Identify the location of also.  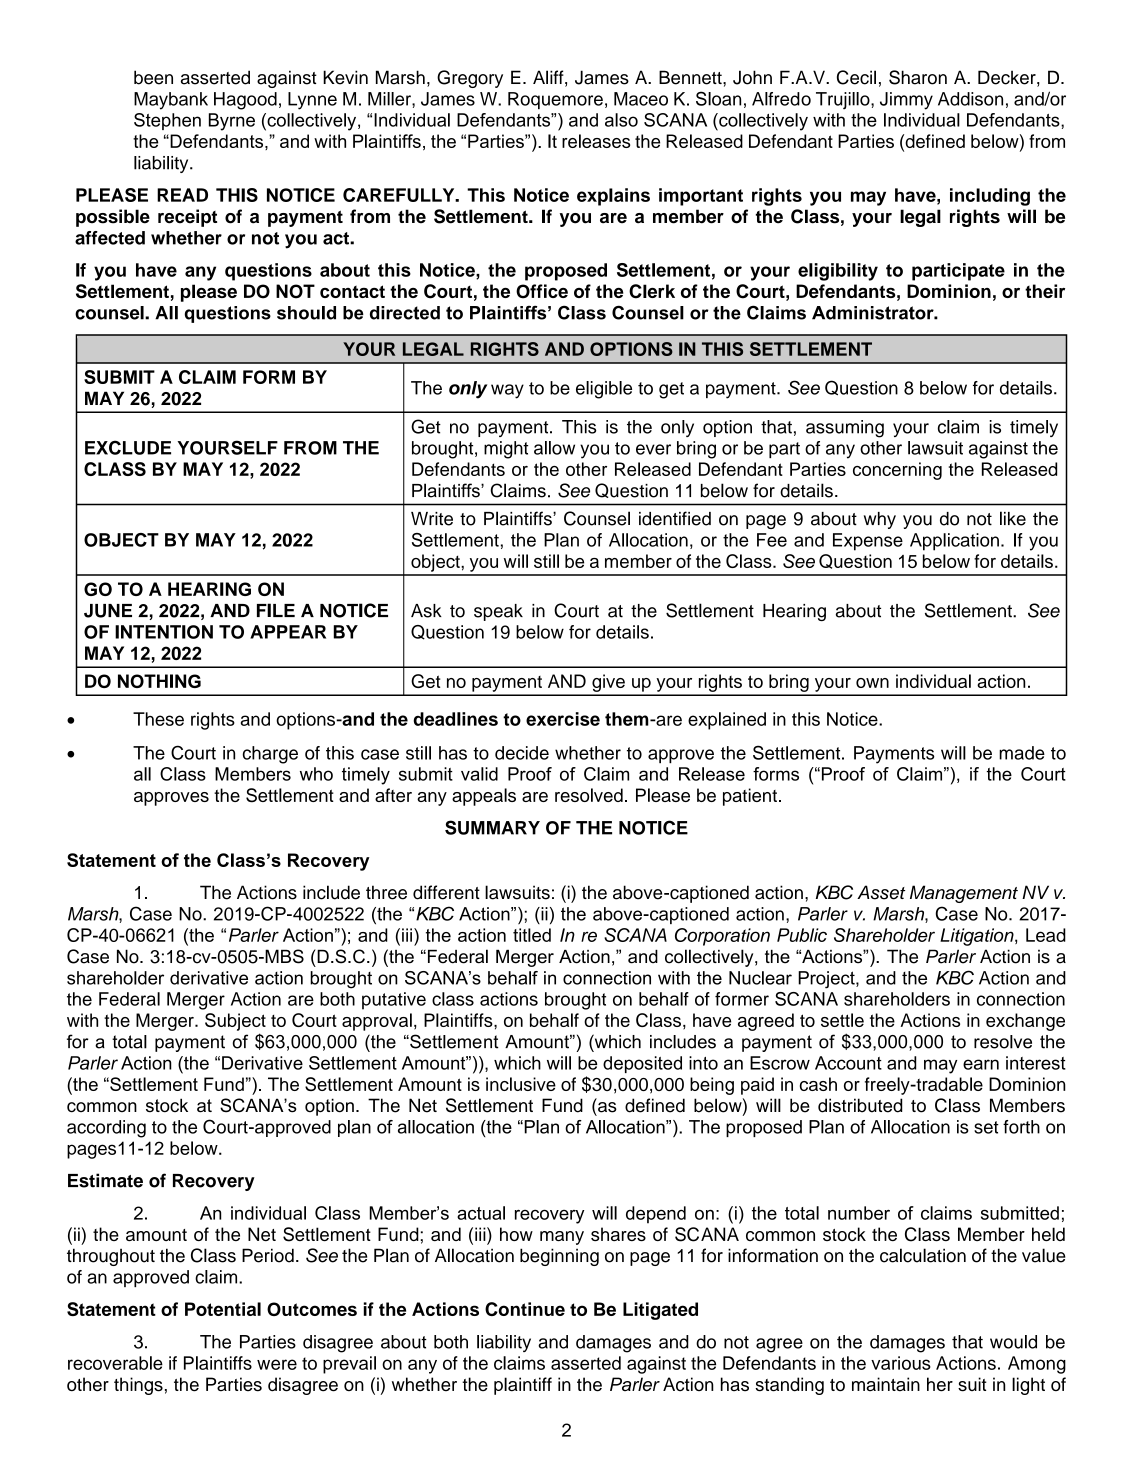
(621, 120).
